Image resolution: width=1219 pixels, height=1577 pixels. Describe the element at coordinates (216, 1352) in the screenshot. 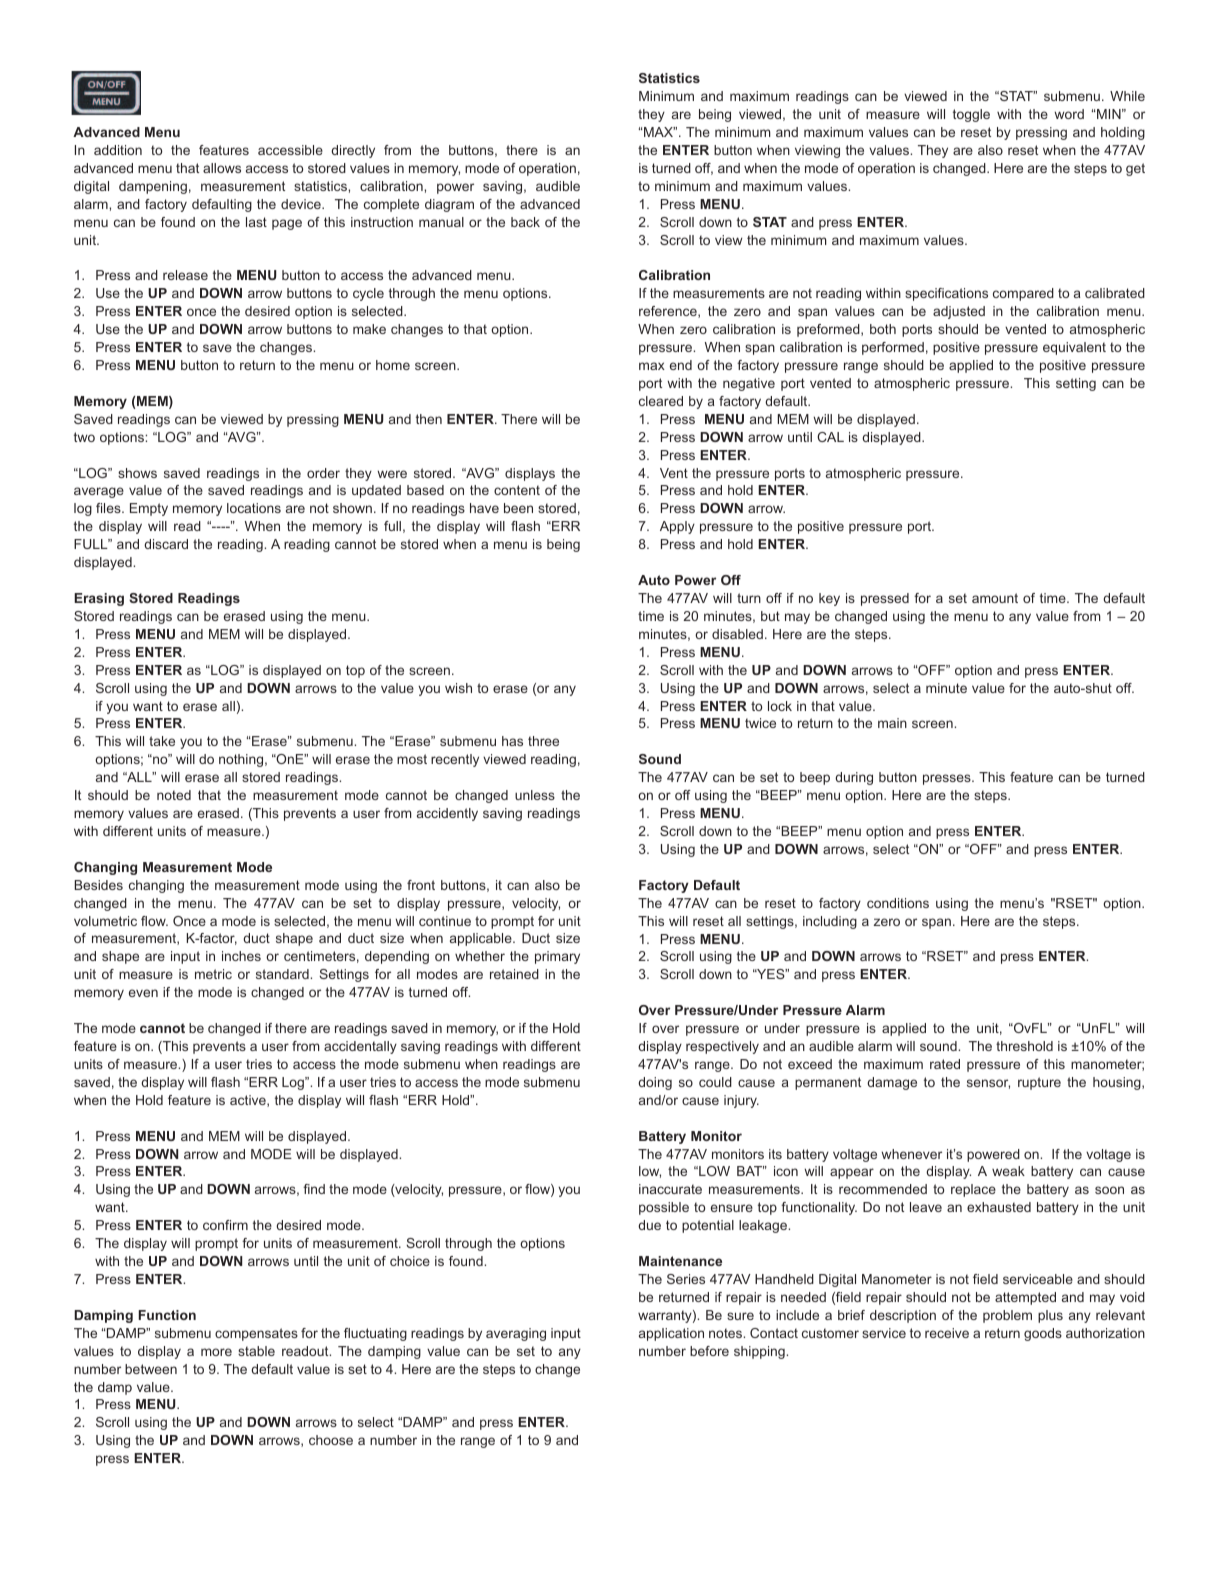

I see `more` at that location.
